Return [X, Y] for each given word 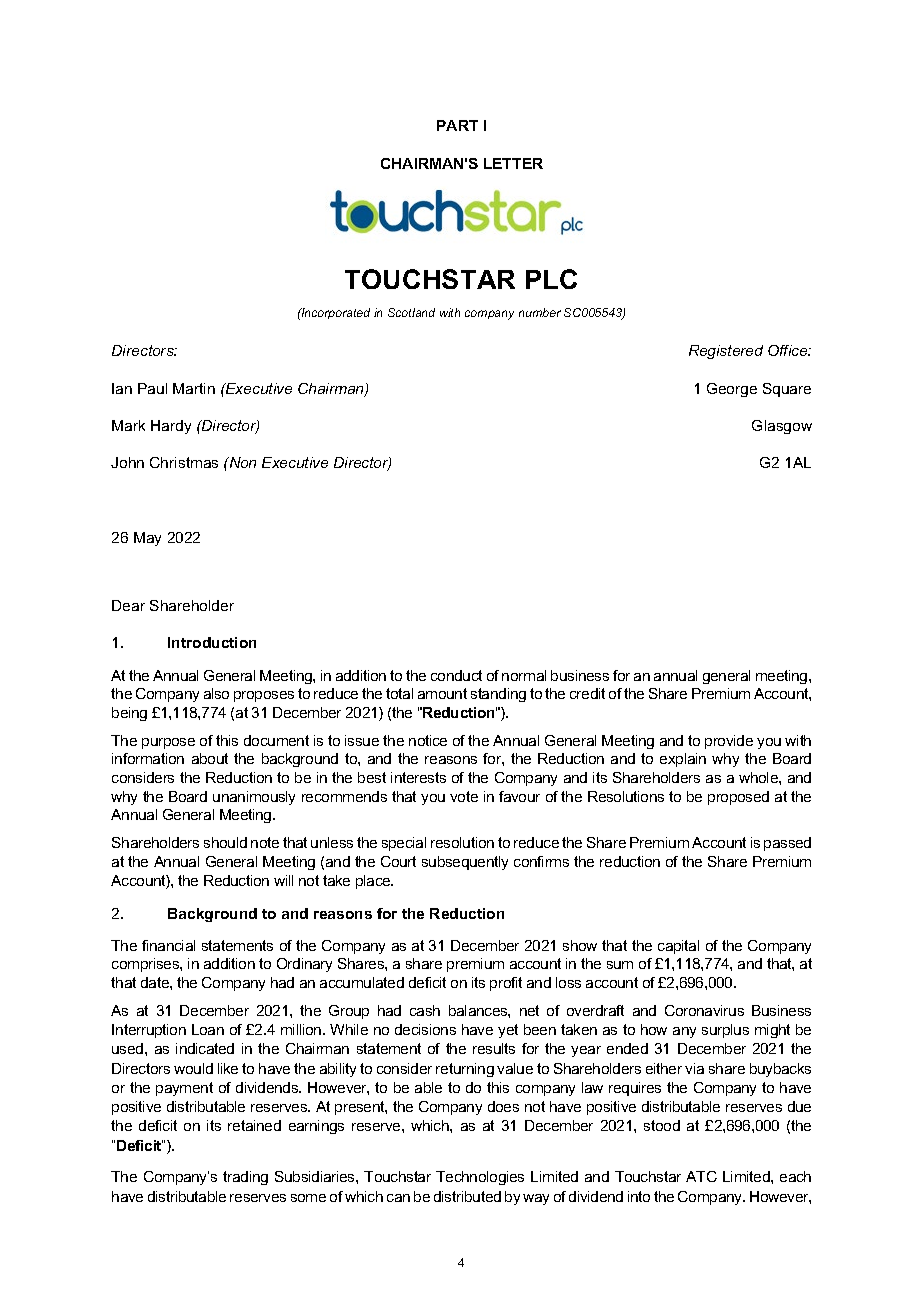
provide [729, 742]
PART [457, 125]
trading [245, 1178]
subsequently [465, 863]
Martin [194, 388]
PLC [551, 279]
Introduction [212, 642]
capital [678, 947]
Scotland [411, 312]
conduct [456, 675]
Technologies [480, 1178]
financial [168, 945]
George [732, 390]
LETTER [513, 163]
